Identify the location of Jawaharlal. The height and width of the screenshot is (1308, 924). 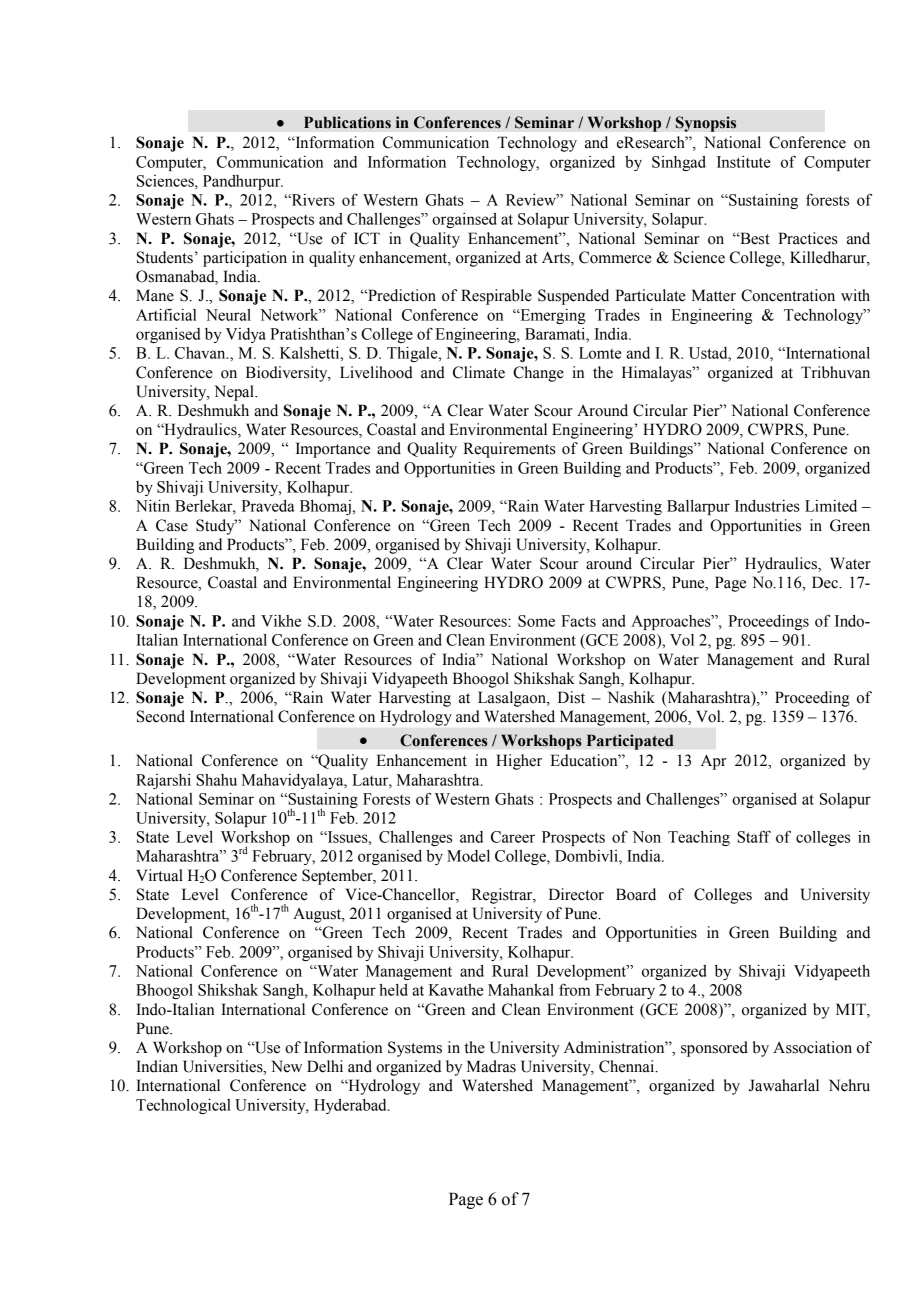
(784, 1085).
